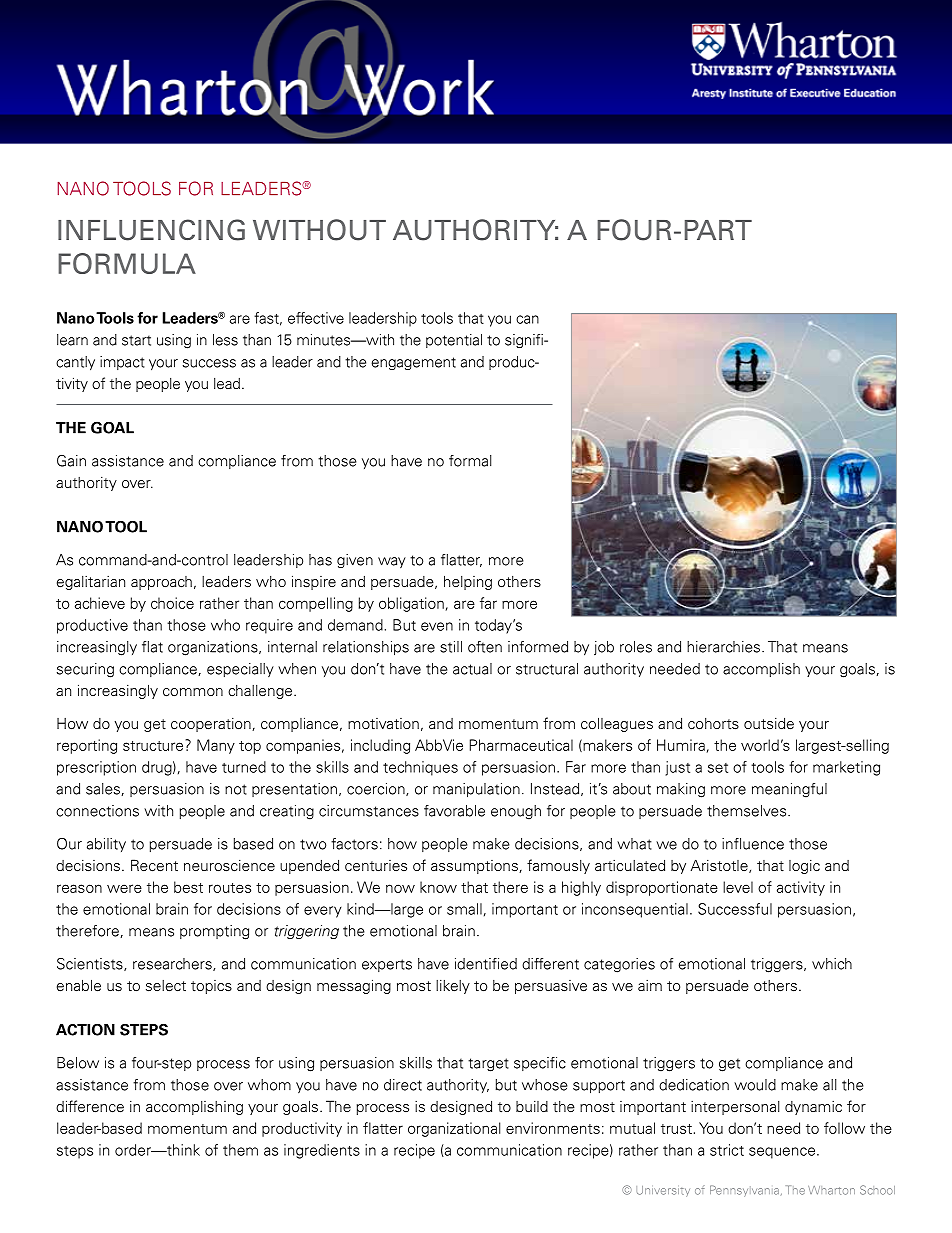 Image resolution: width=952 pixels, height=1233 pixels. I want to click on engagement, so click(413, 363).
